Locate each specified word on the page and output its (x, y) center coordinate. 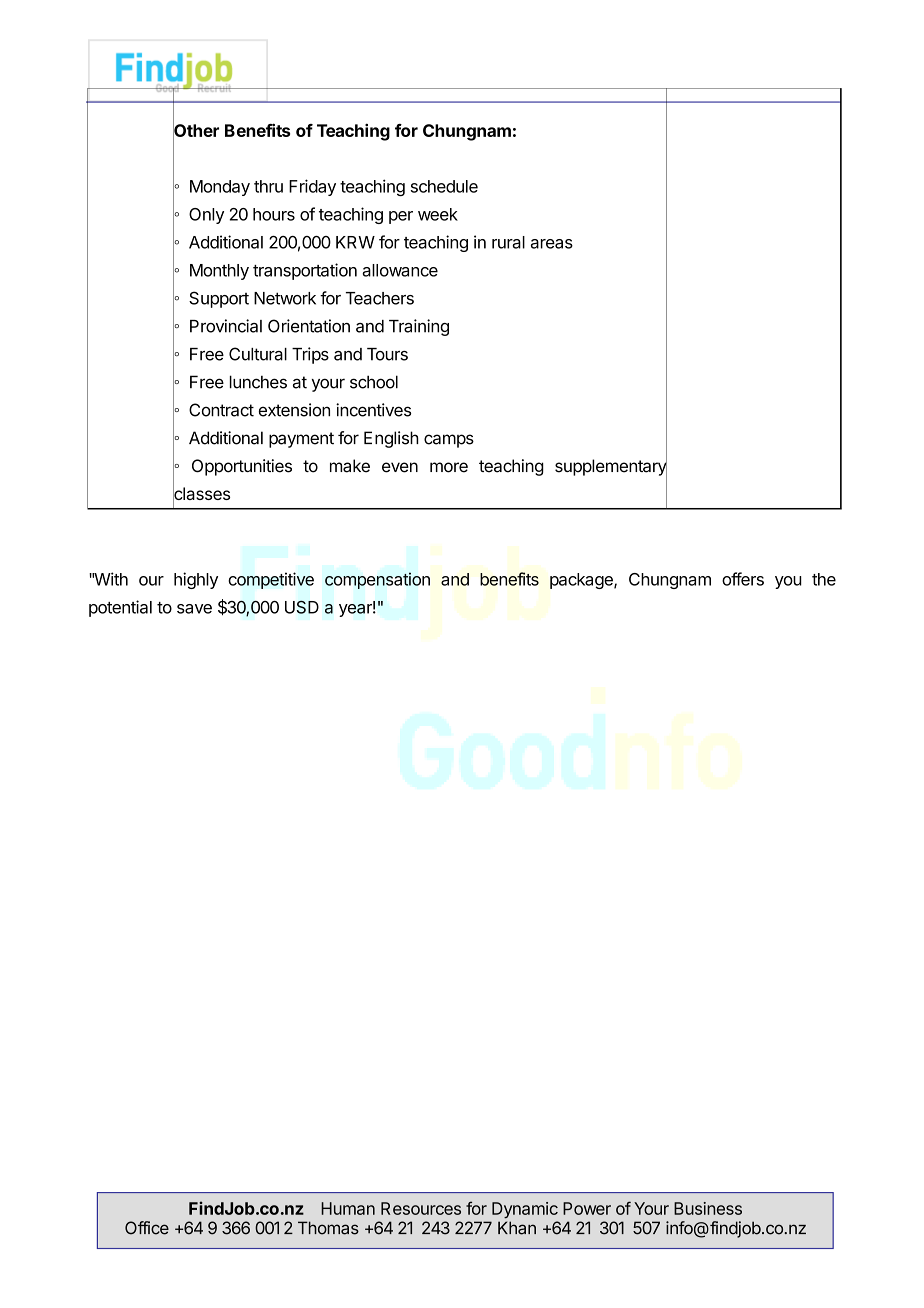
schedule (444, 186)
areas (552, 244)
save (194, 609)
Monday (220, 188)
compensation (377, 580)
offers (743, 579)
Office (147, 1228)
